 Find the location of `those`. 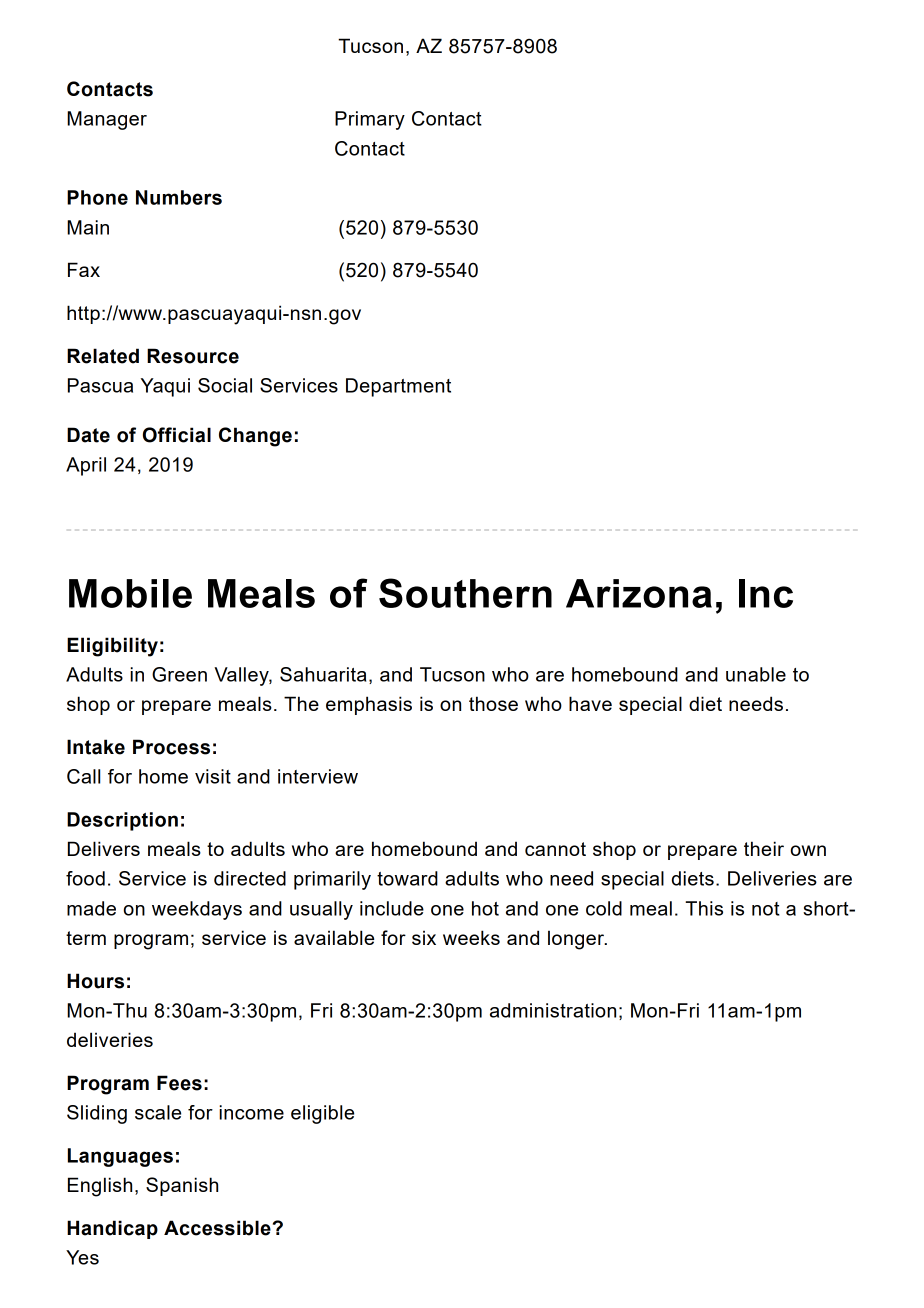

those is located at coordinates (493, 703).
